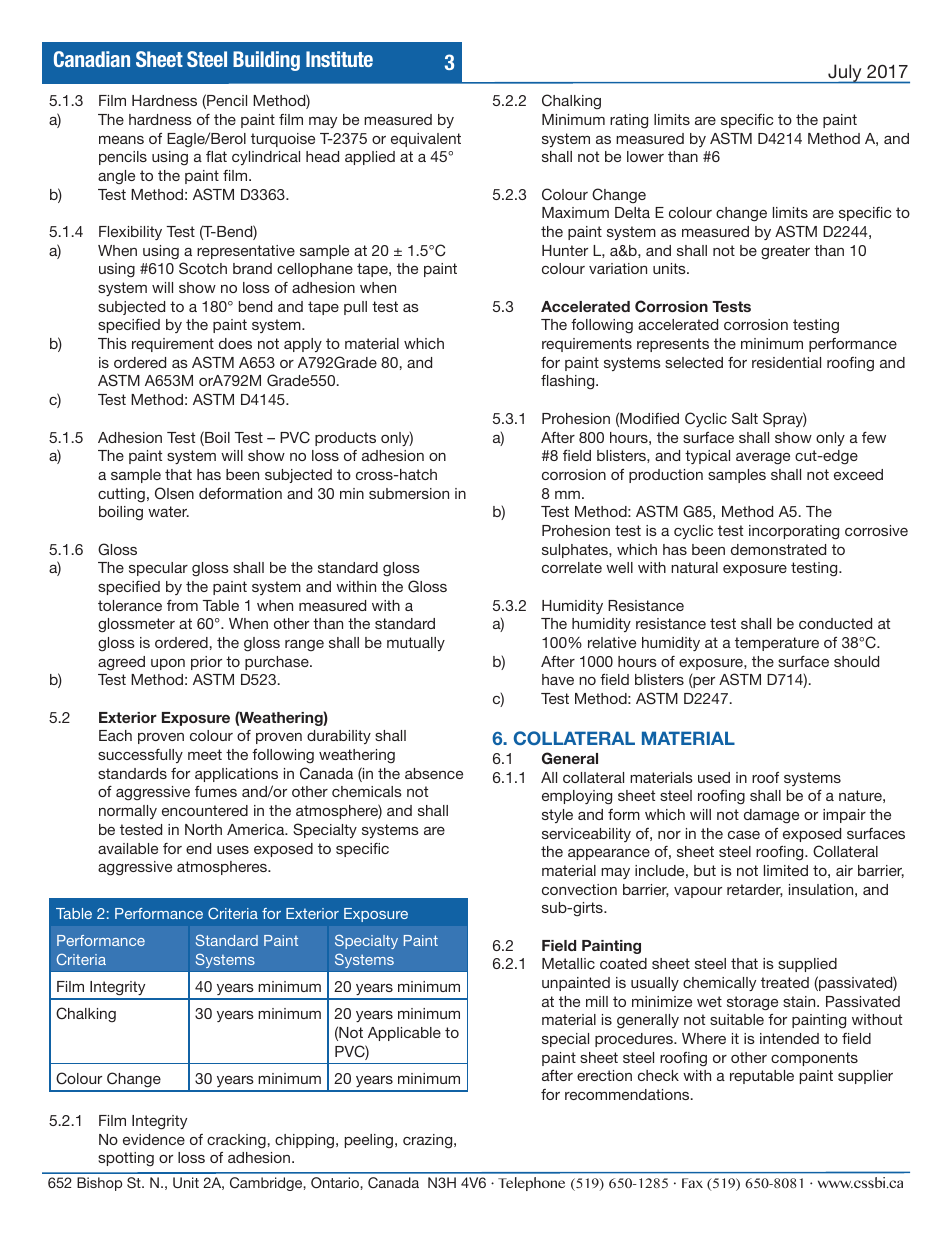  Describe the element at coordinates (845, 74) in the screenshot. I see `July` at that location.
